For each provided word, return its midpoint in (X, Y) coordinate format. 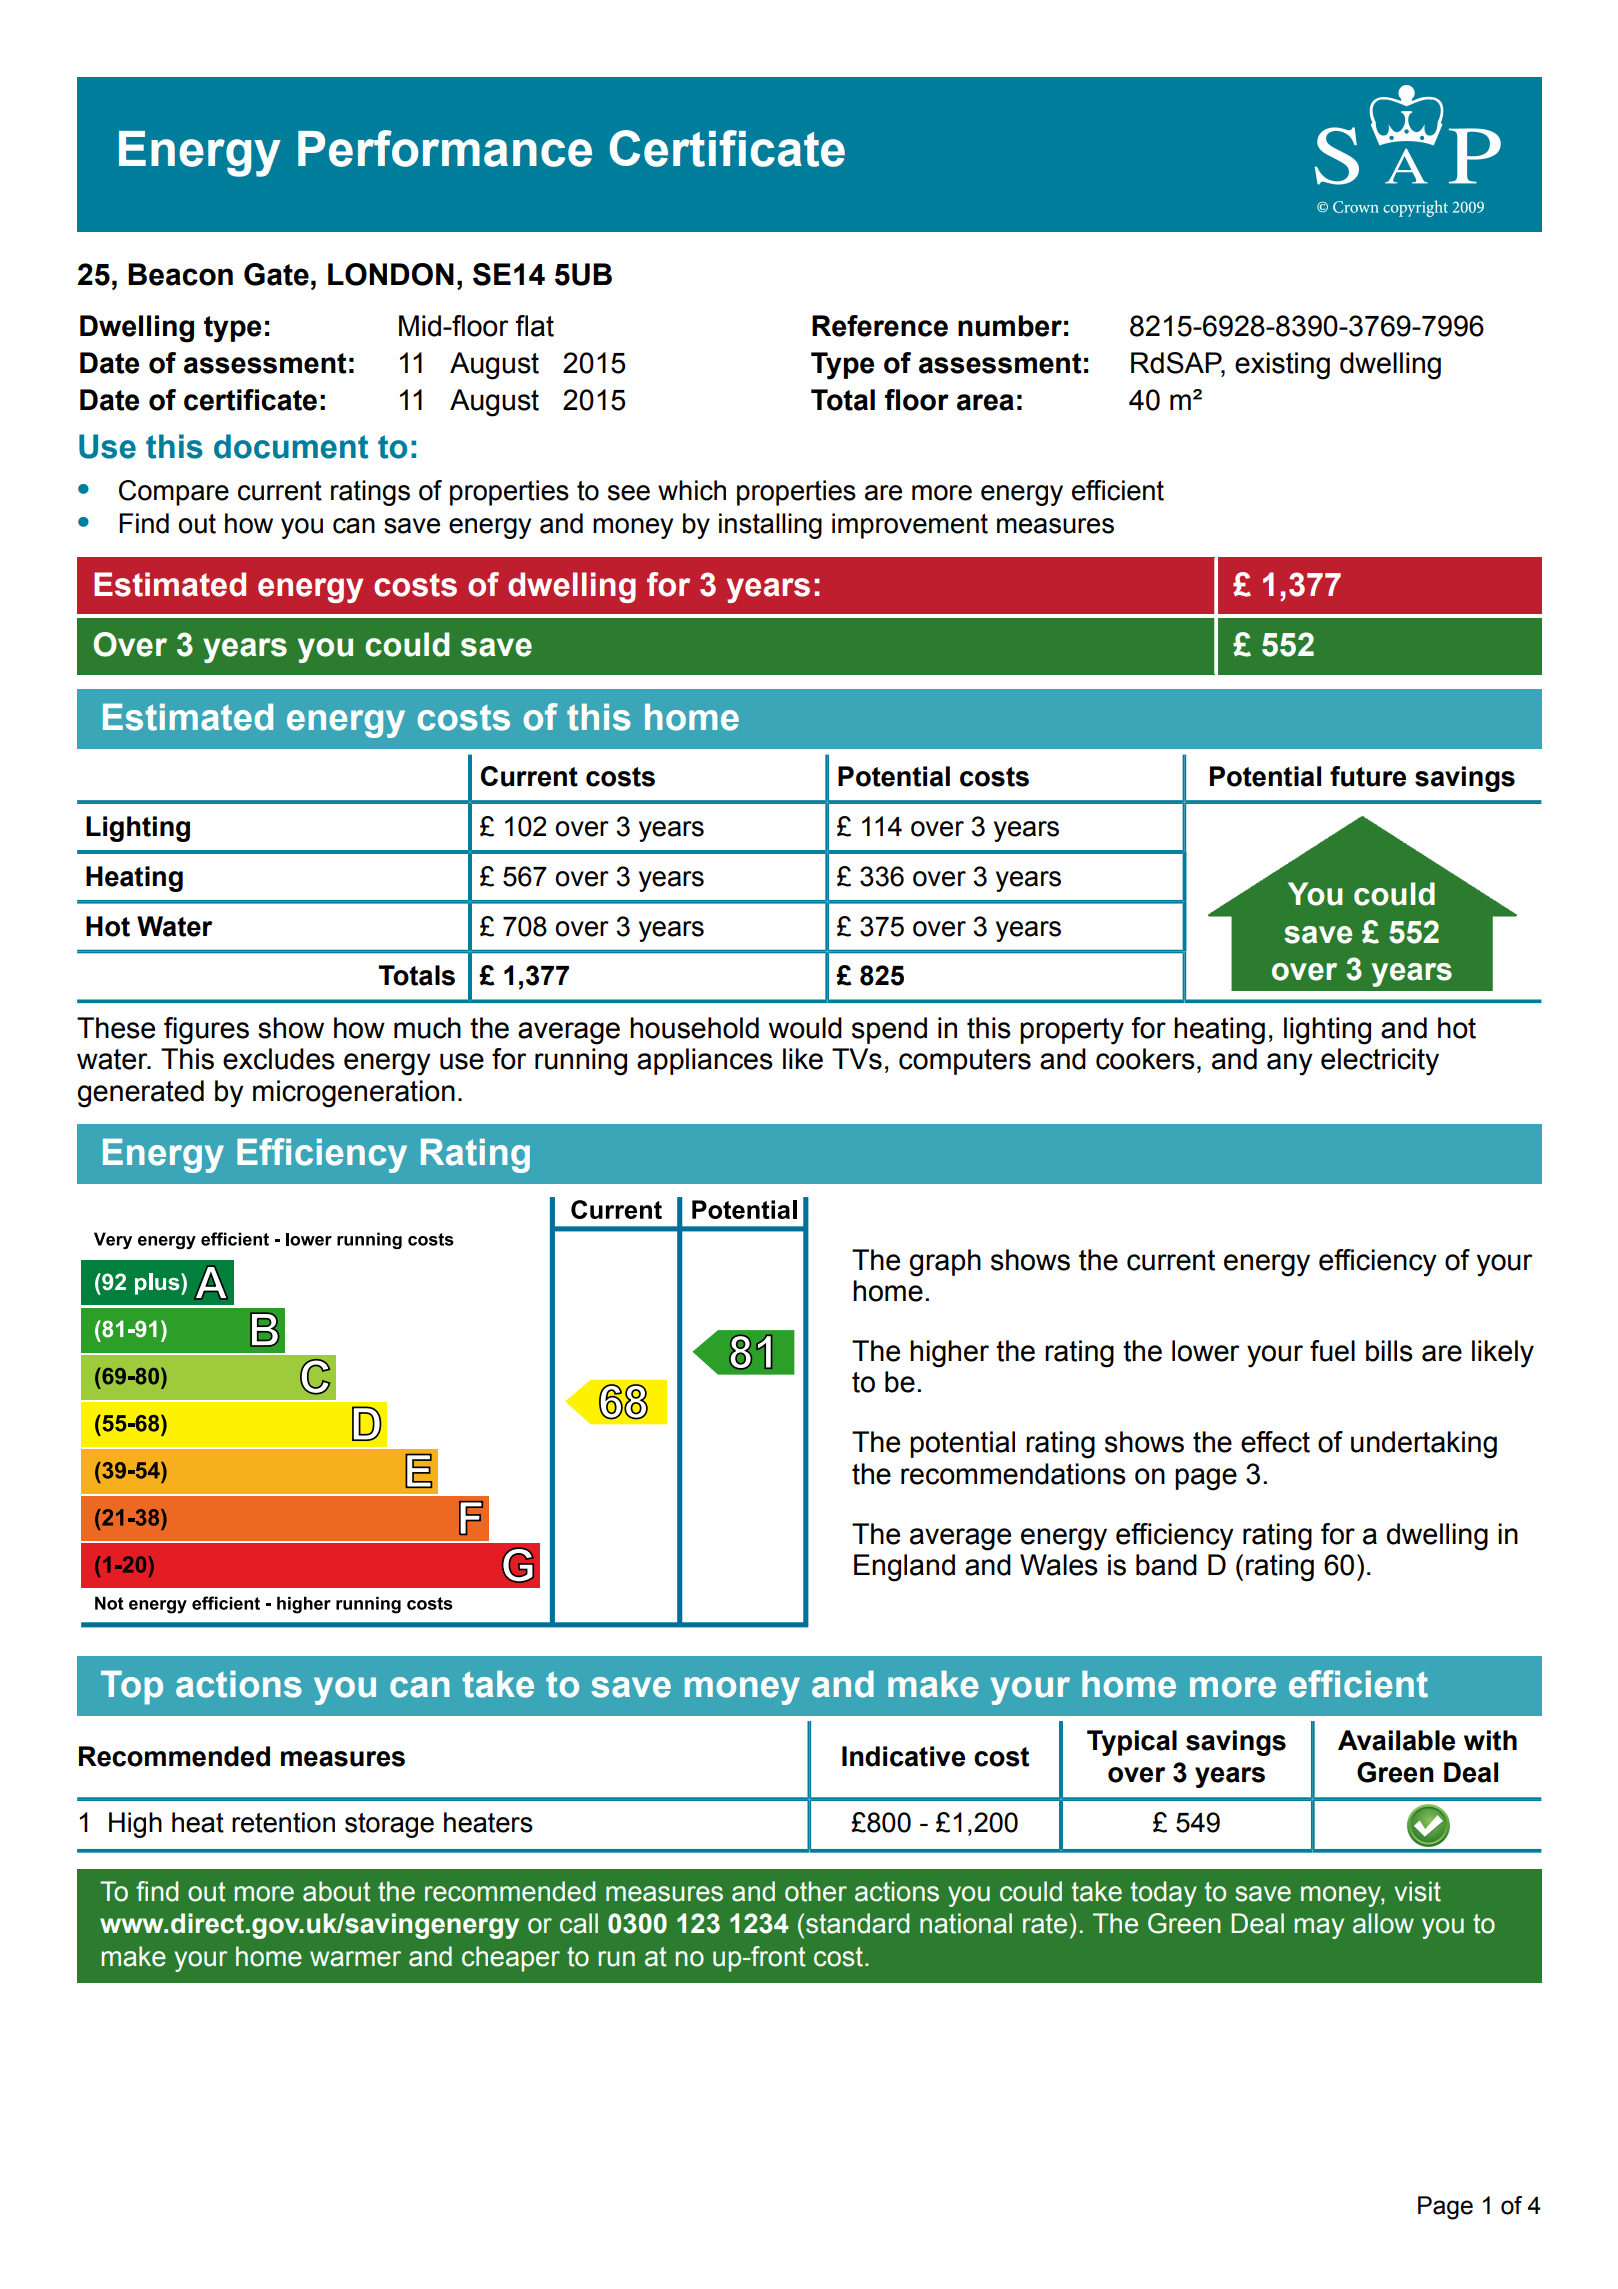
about (337, 1891)
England (904, 1568)
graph (945, 1263)
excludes (279, 1059)
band (1166, 1565)
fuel (1332, 1351)
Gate (276, 274)
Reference (880, 326)
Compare (174, 493)
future (1368, 776)
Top (132, 1688)
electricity (1380, 1062)
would (805, 1028)
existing (1282, 366)
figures (206, 1031)
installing (770, 526)
